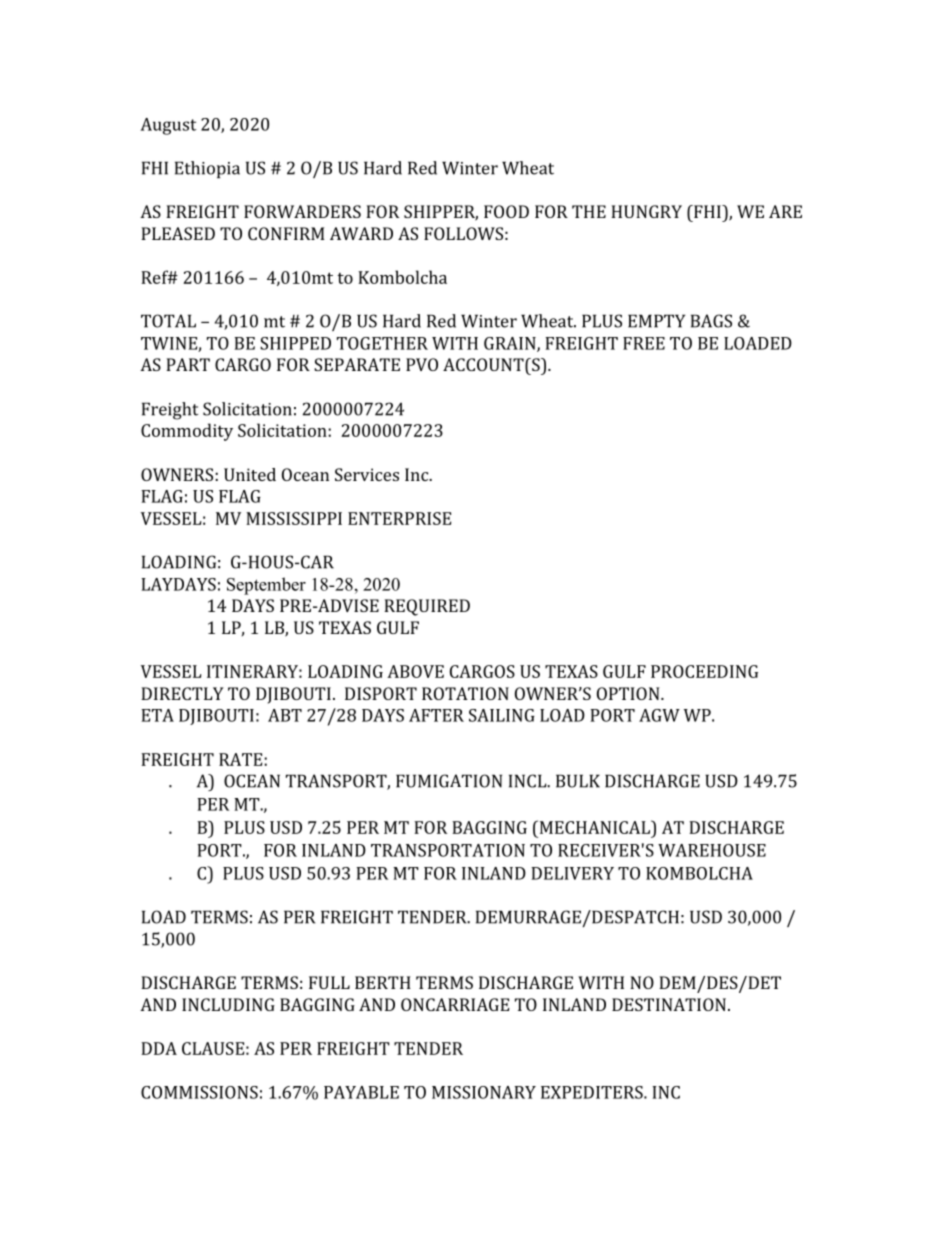 This document has height=1233, width=952. Describe the element at coordinates (506, 211) in the document. I see `FOOD` at that location.
